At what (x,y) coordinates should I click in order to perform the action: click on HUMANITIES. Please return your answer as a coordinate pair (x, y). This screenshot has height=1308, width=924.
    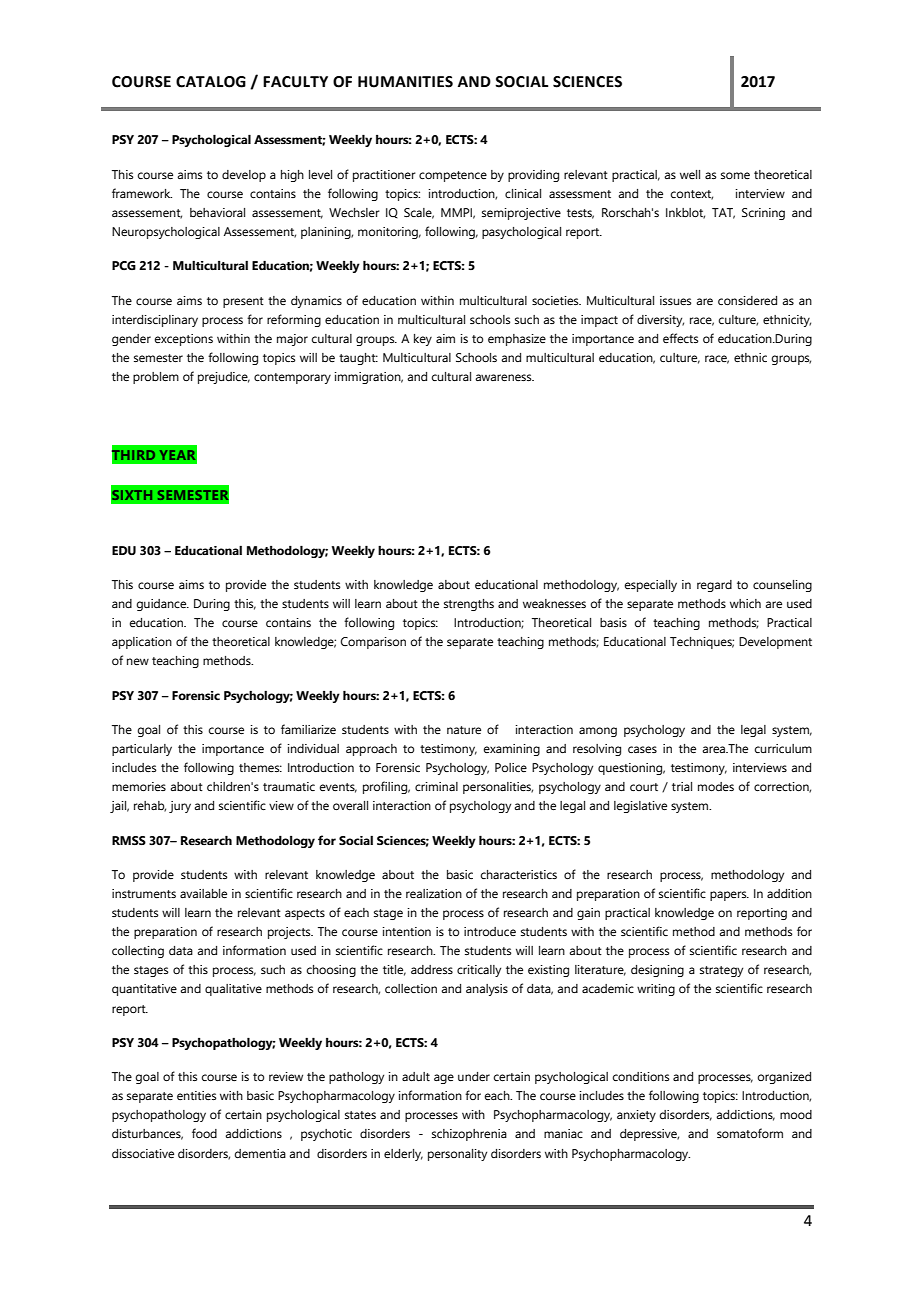
    Looking at the image, I should click on (405, 82).
